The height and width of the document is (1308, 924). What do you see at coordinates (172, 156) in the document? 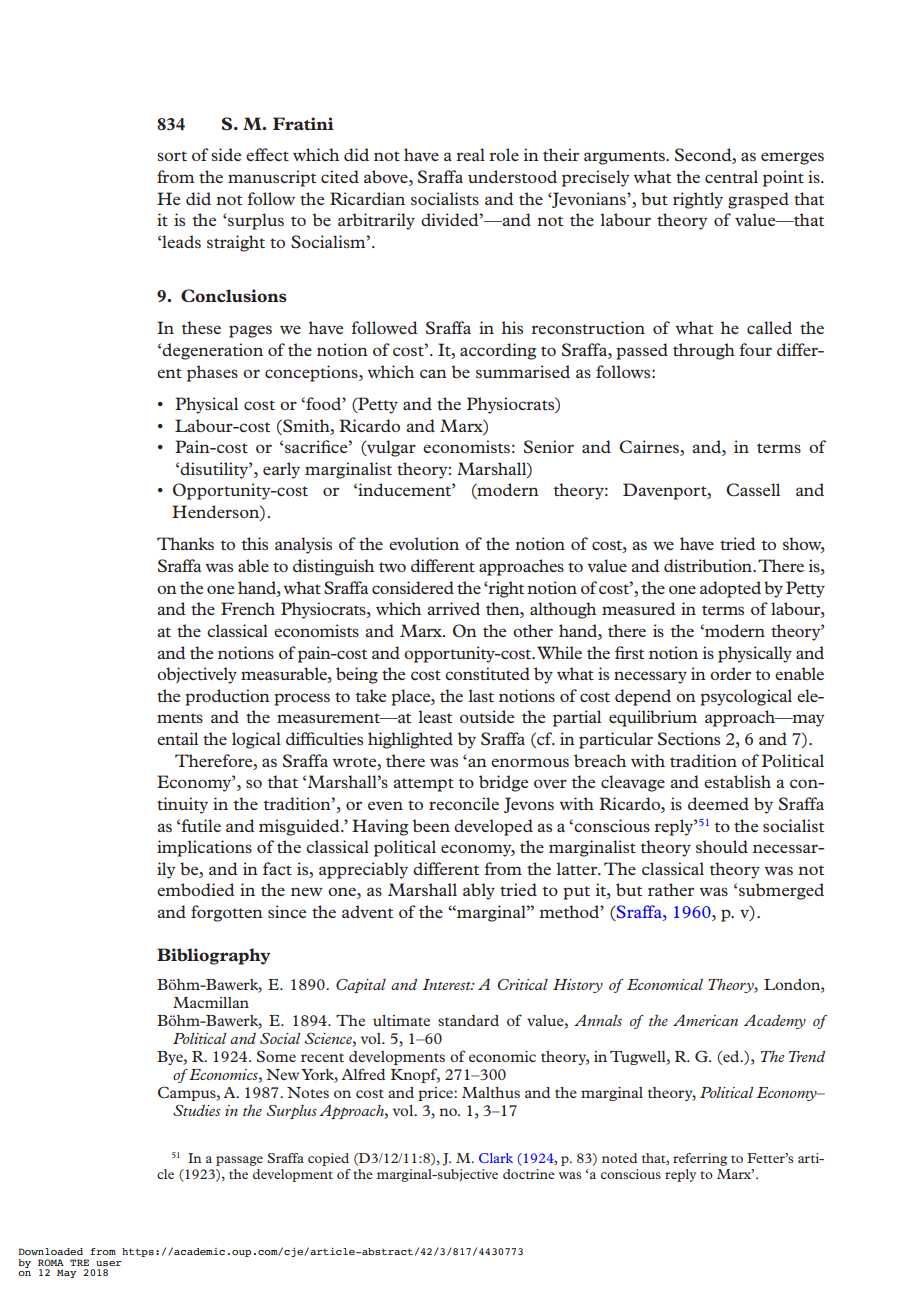
I see `sort` at bounding box center [172, 156].
